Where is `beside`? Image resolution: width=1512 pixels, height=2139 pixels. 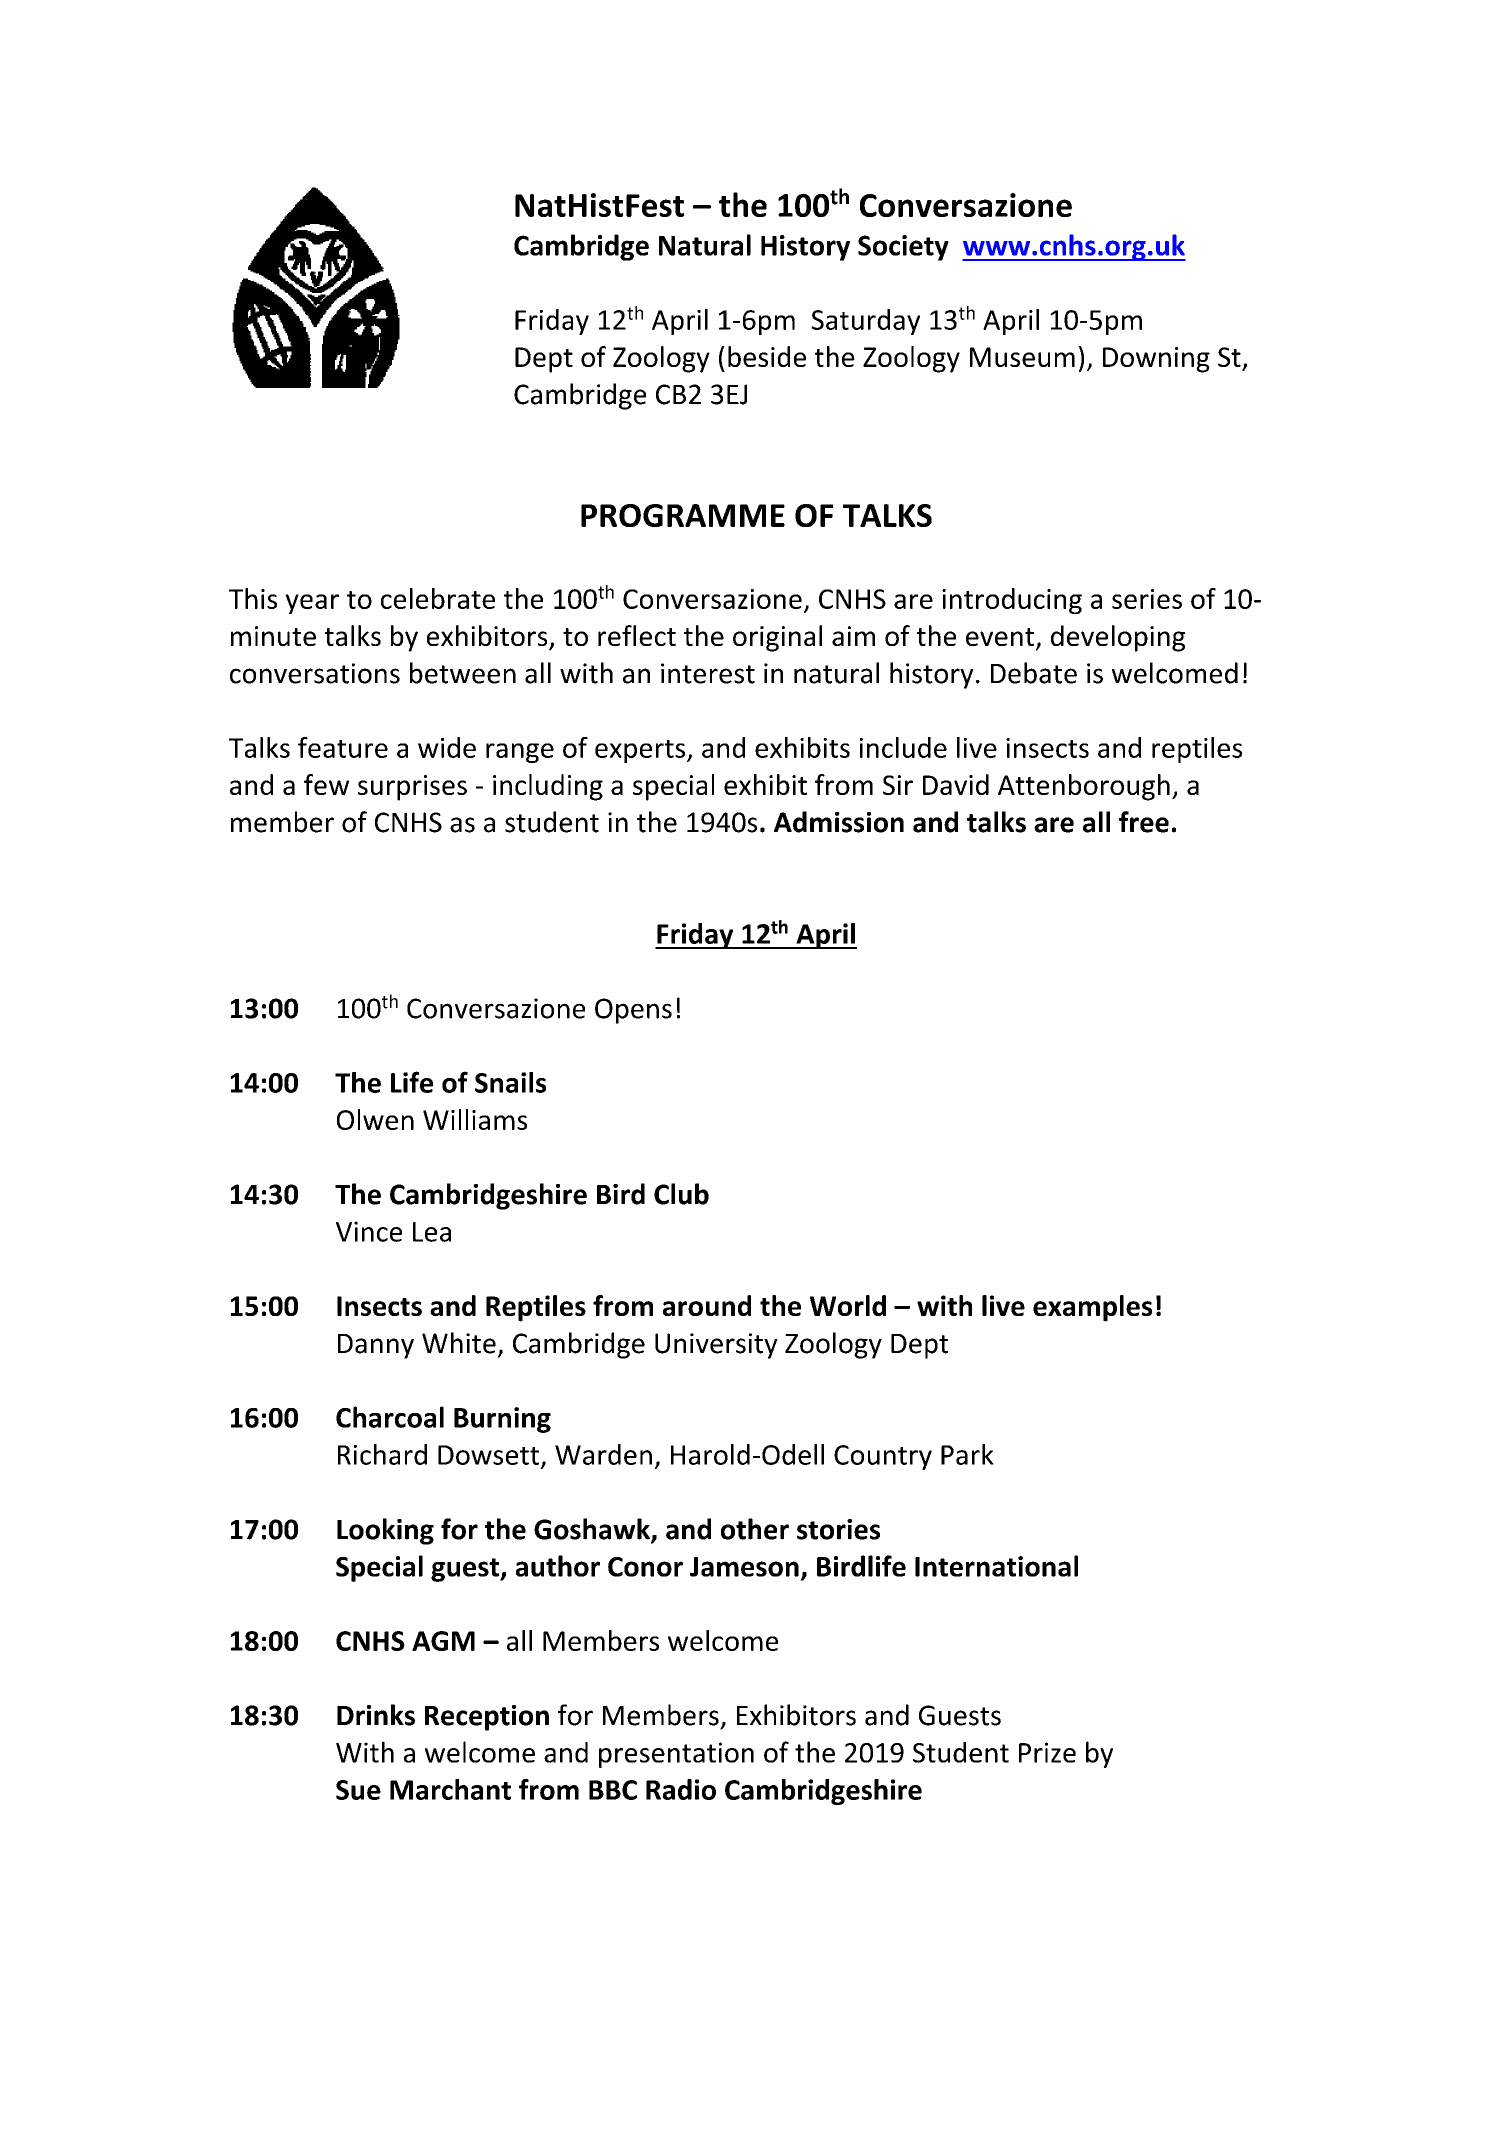
beside is located at coordinates (767, 356).
